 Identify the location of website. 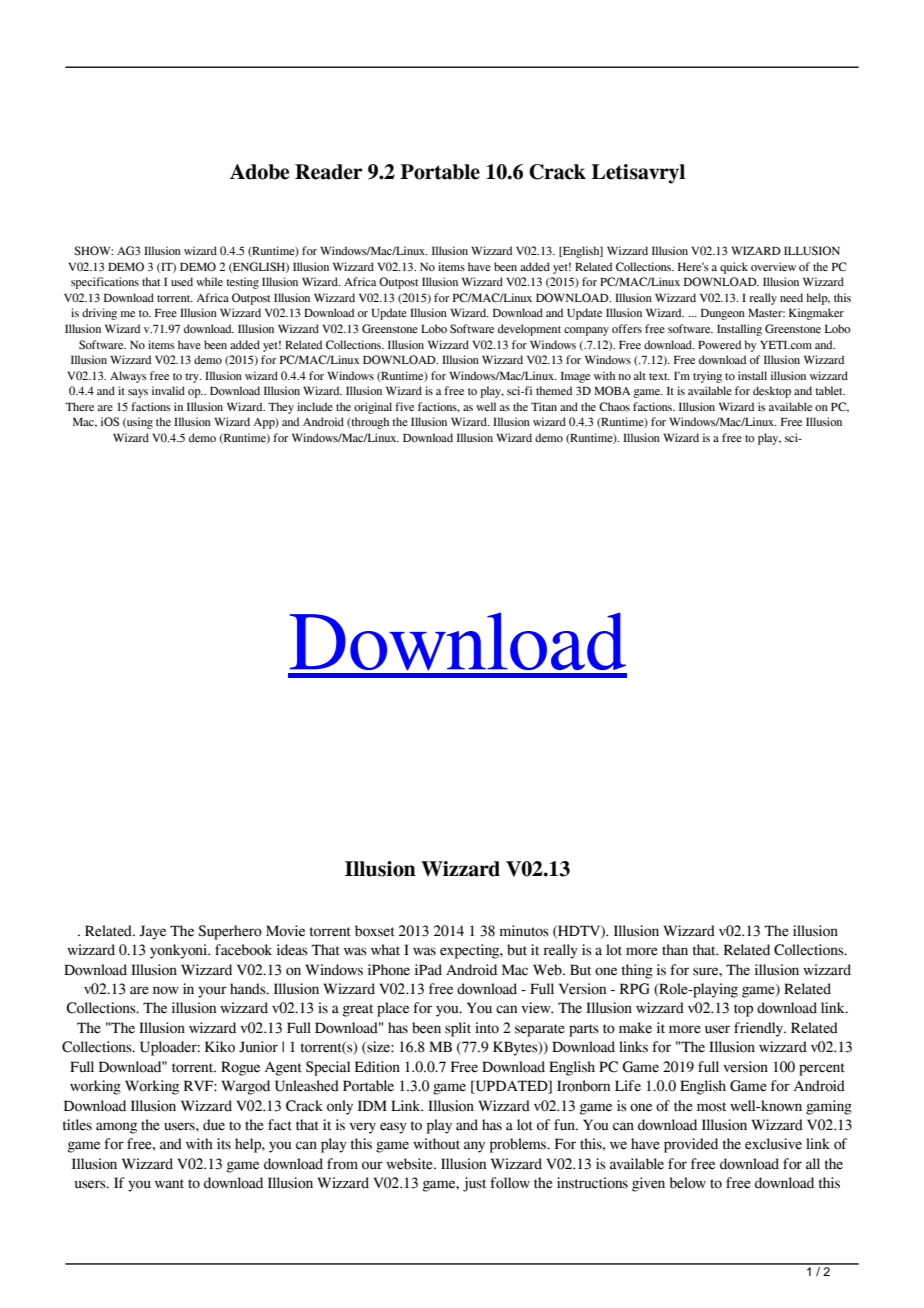
(410, 1164).
